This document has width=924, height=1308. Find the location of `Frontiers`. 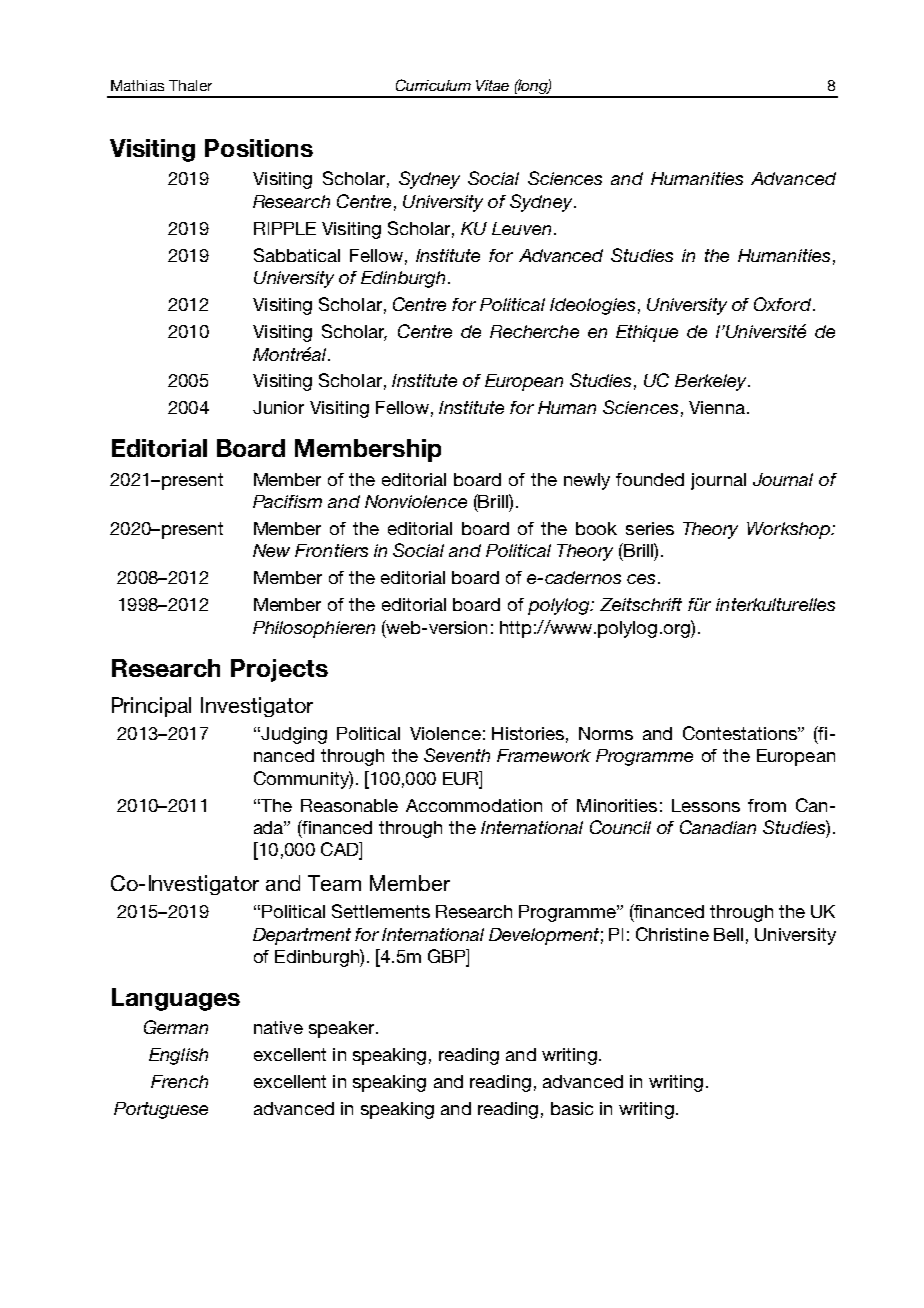

Frontiers is located at coordinates (331, 550).
